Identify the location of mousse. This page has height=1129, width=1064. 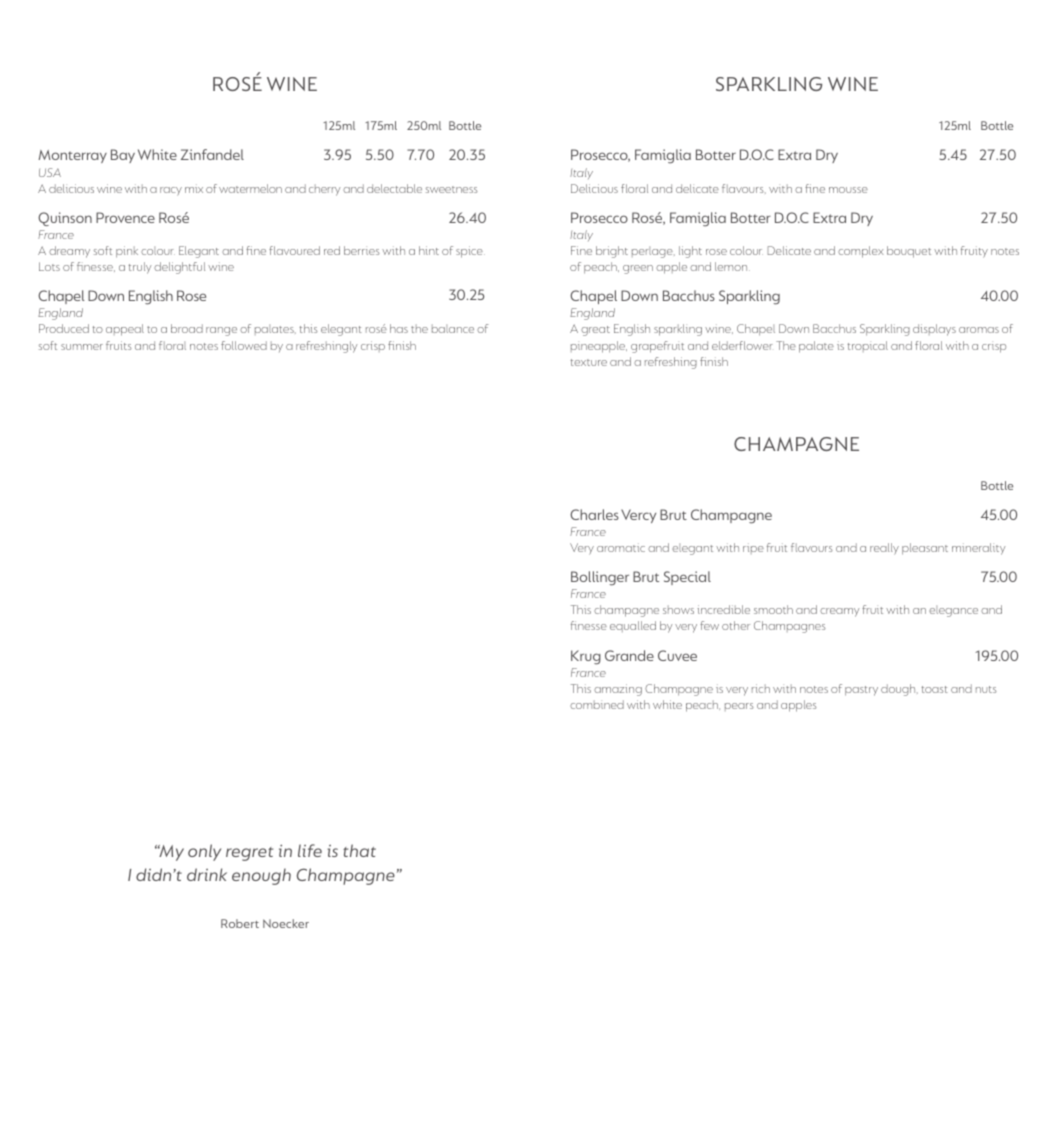
(848, 190).
